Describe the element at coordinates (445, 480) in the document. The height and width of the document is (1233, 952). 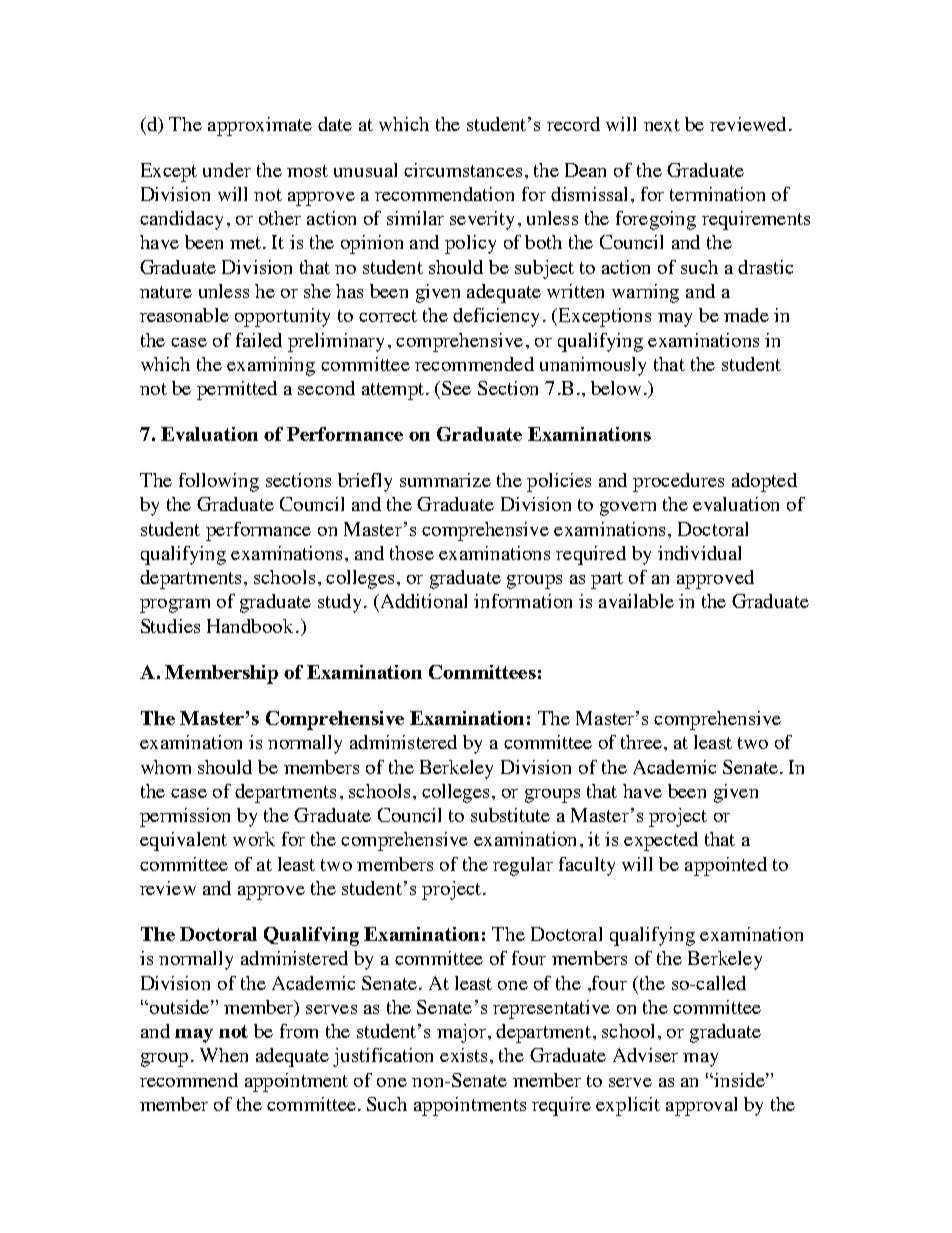
I see `summarize` at that location.
